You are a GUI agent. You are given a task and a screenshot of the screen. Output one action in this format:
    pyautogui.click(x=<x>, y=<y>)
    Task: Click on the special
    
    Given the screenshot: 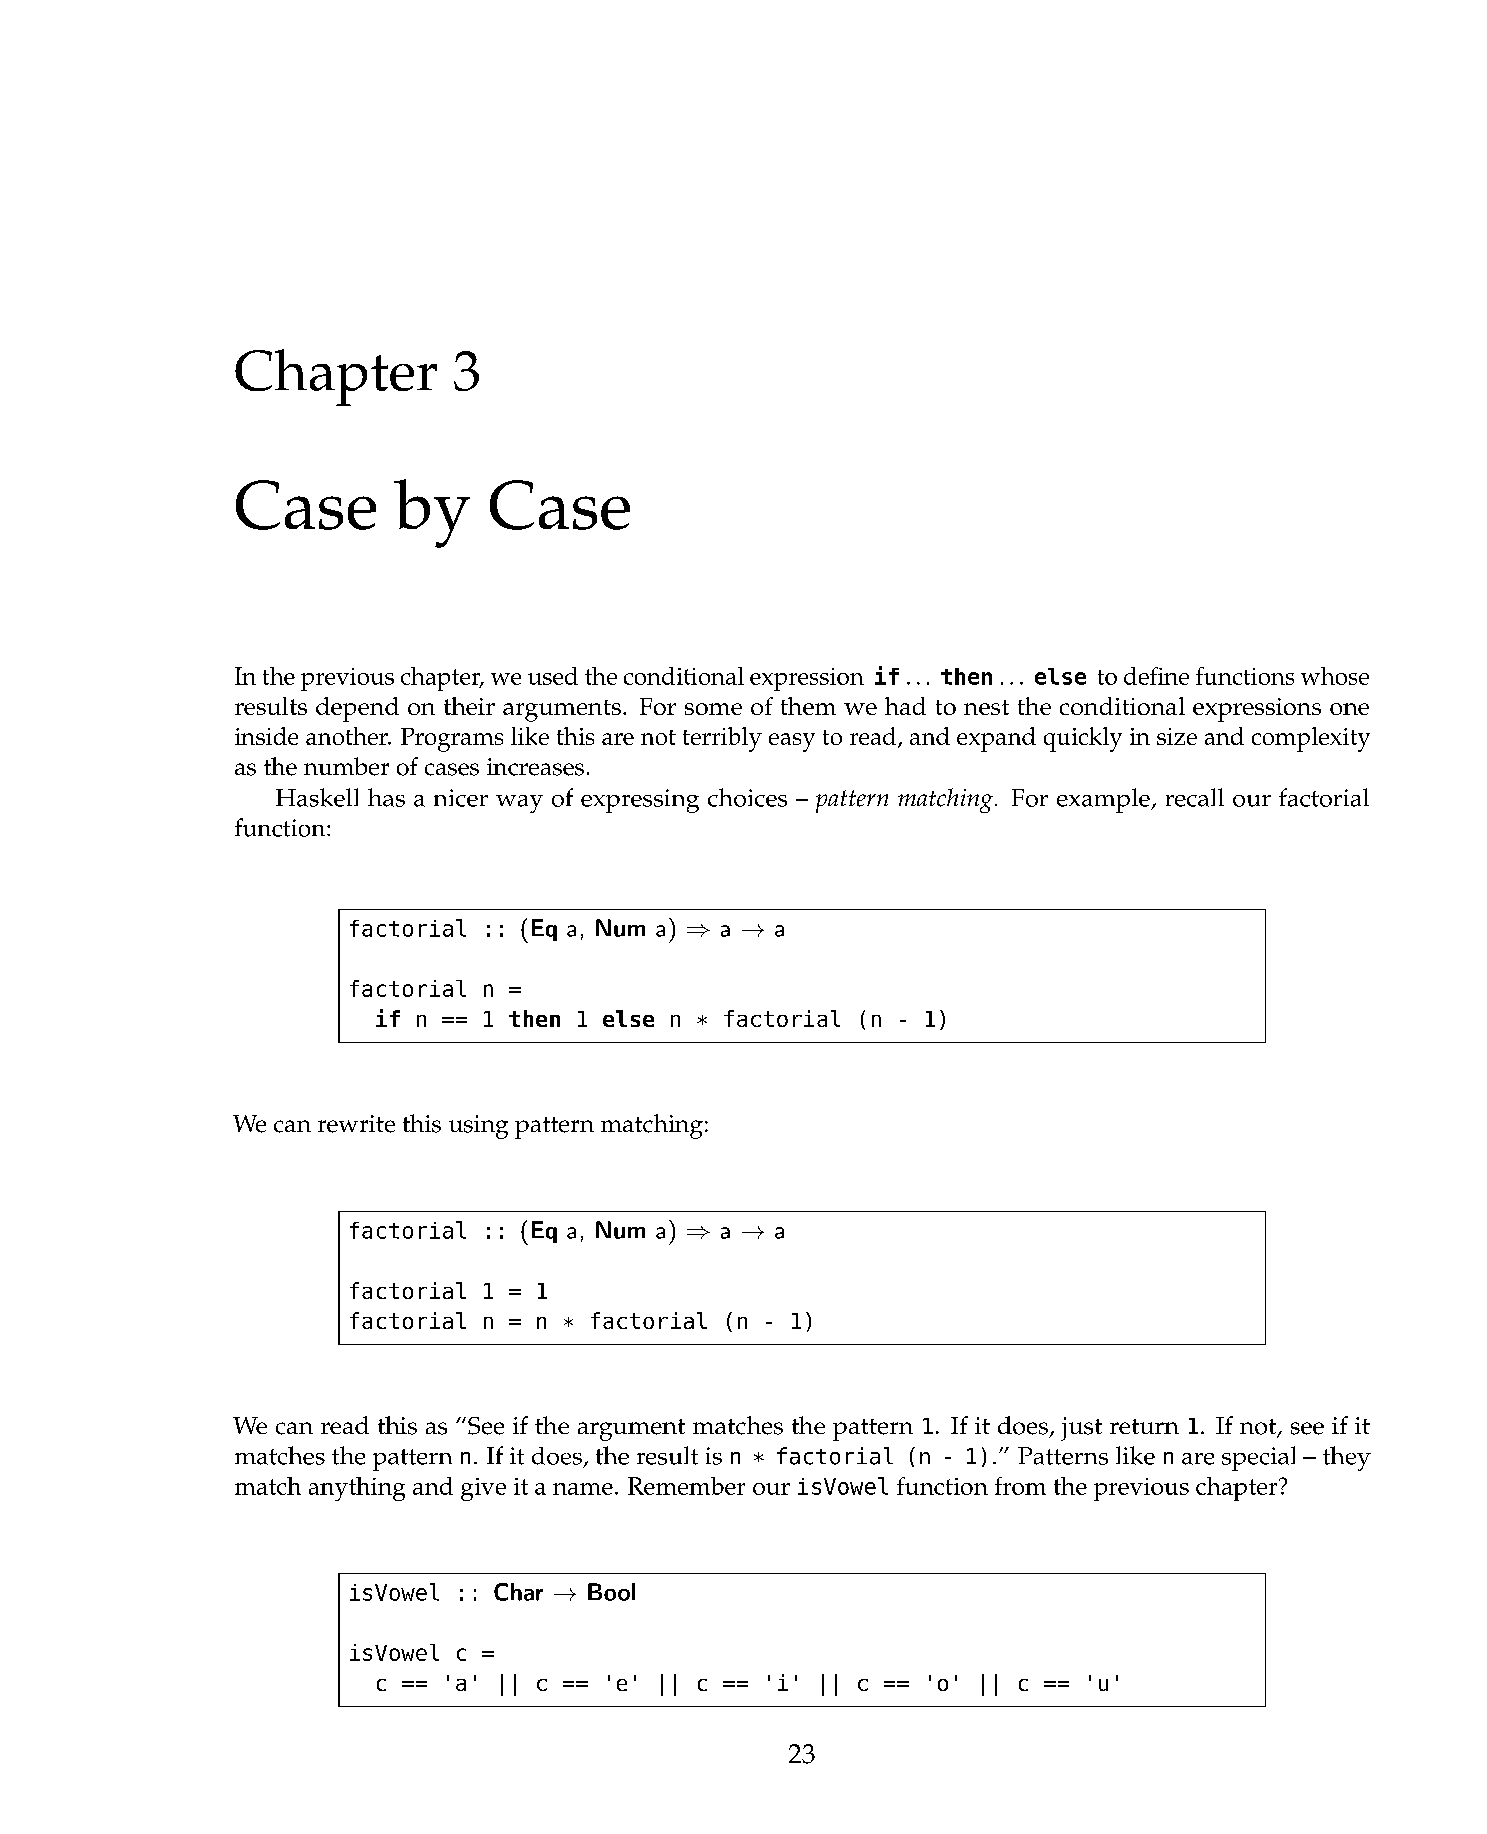 What is the action you would take?
    pyautogui.click(x=1258, y=1458)
